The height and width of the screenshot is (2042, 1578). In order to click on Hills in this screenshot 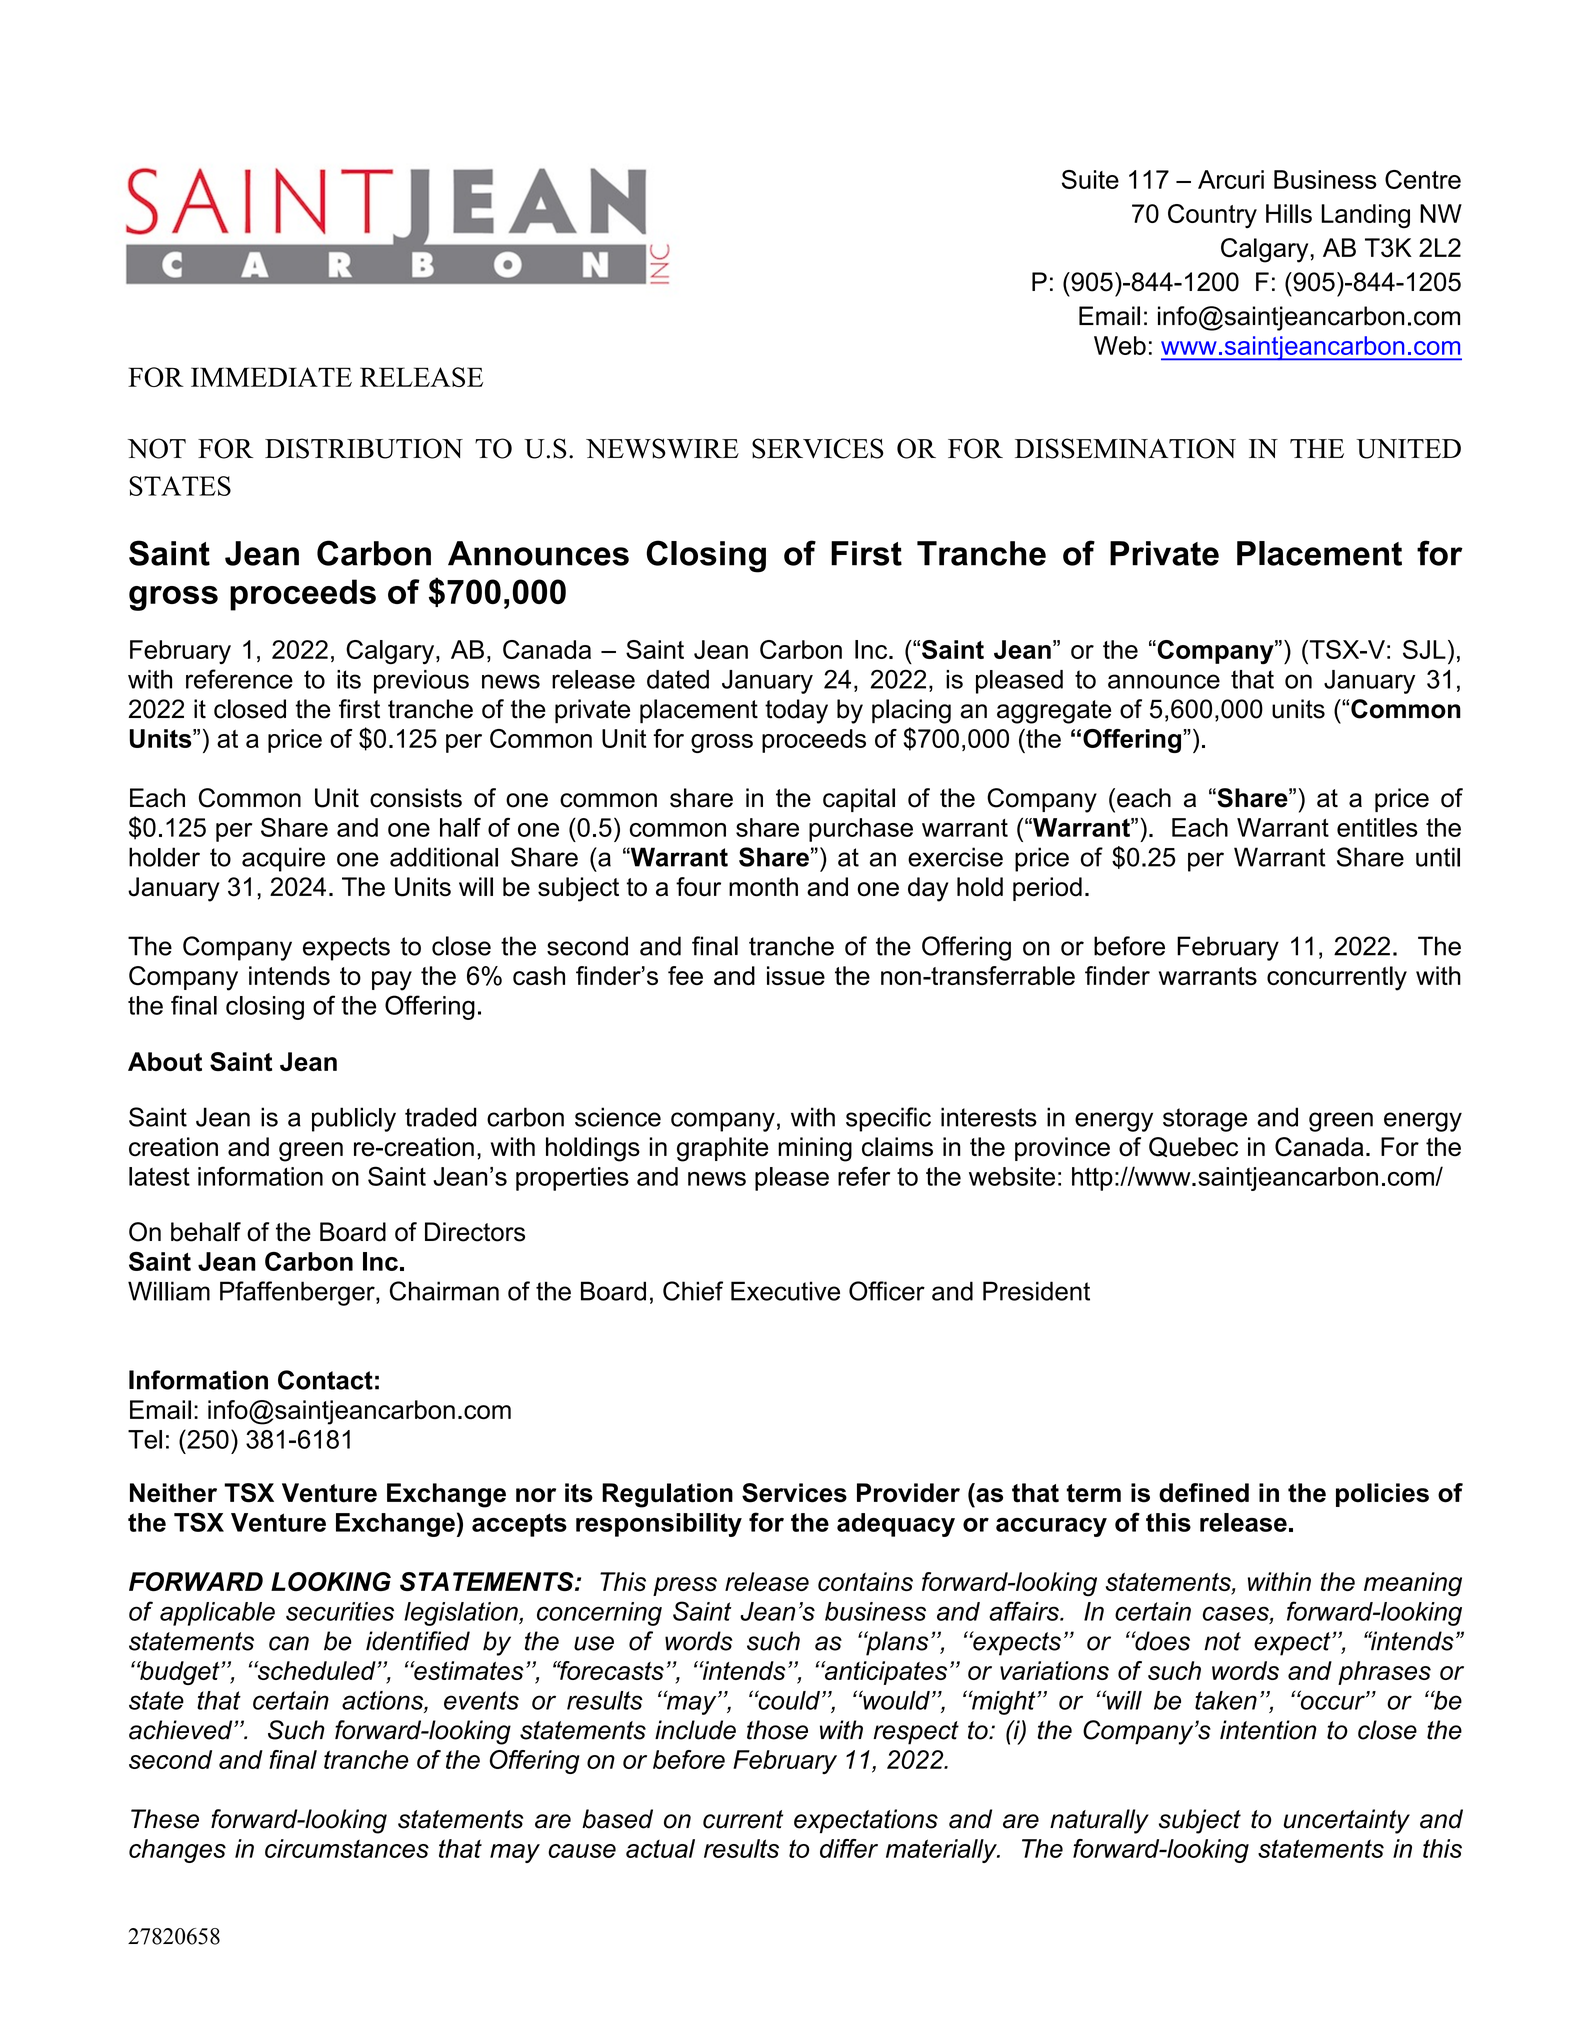, I will do `click(1289, 213)`.
